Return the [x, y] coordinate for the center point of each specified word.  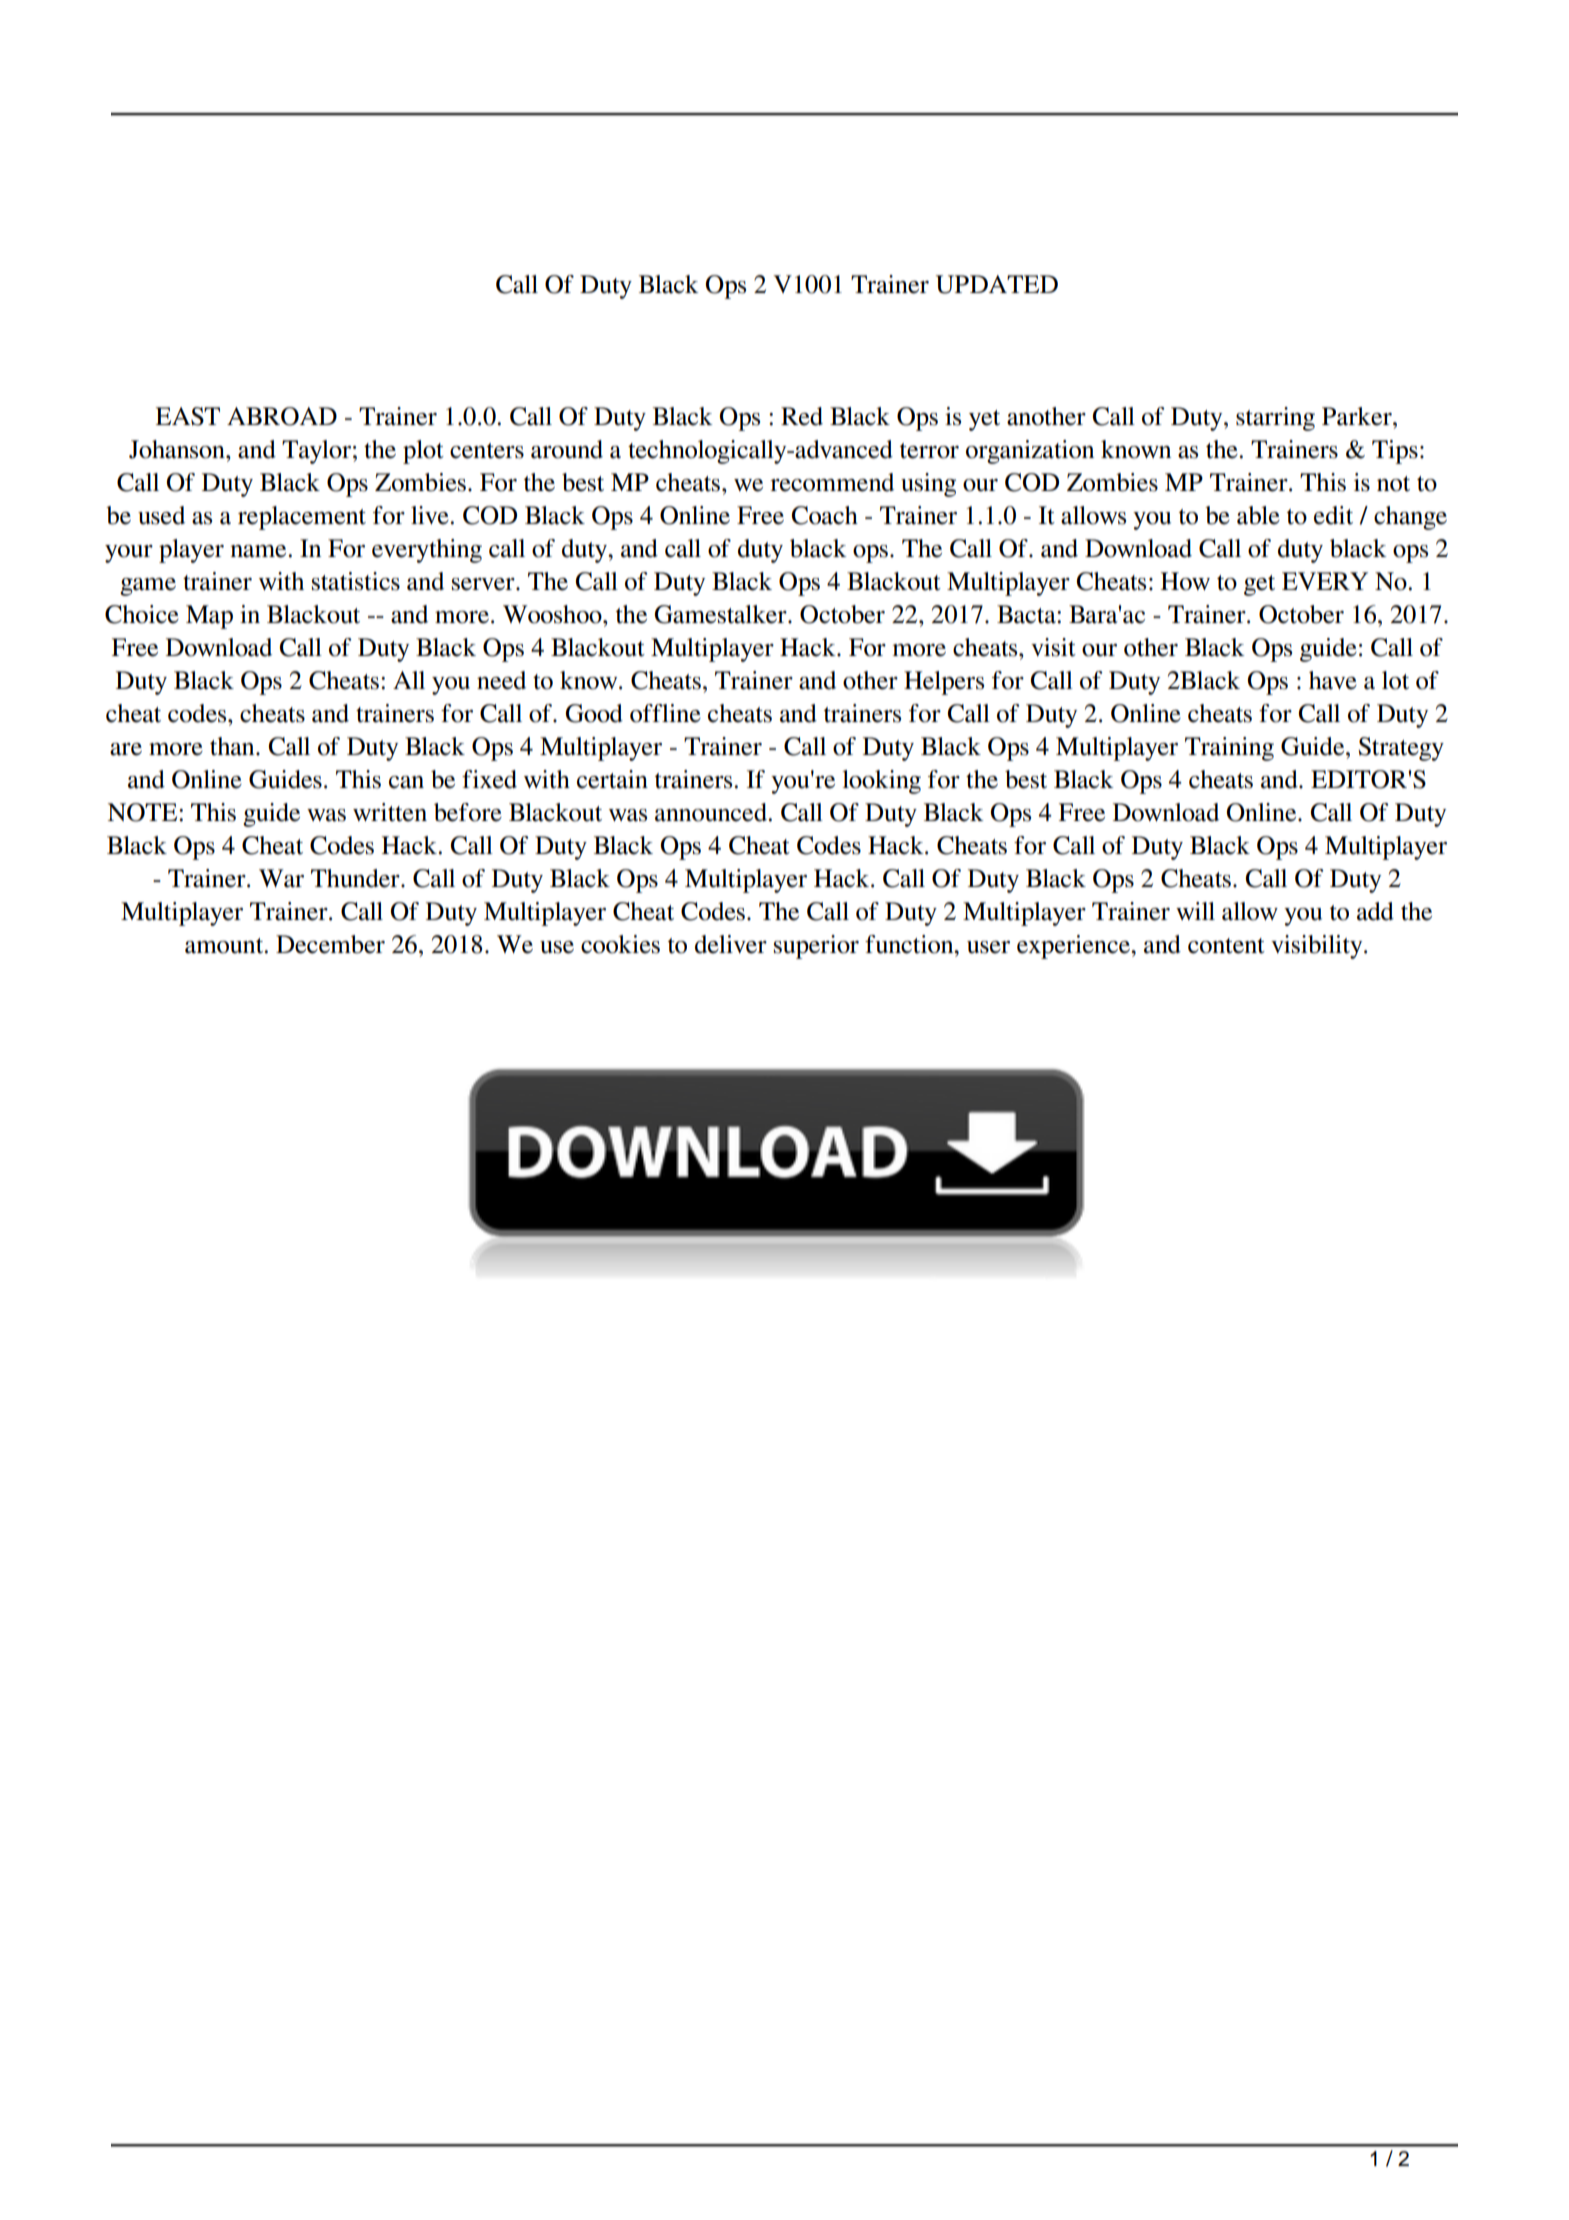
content [1226, 946]
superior [816, 947]
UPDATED [997, 284]
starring [1275, 419]
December [330, 944]
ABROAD [282, 416]
